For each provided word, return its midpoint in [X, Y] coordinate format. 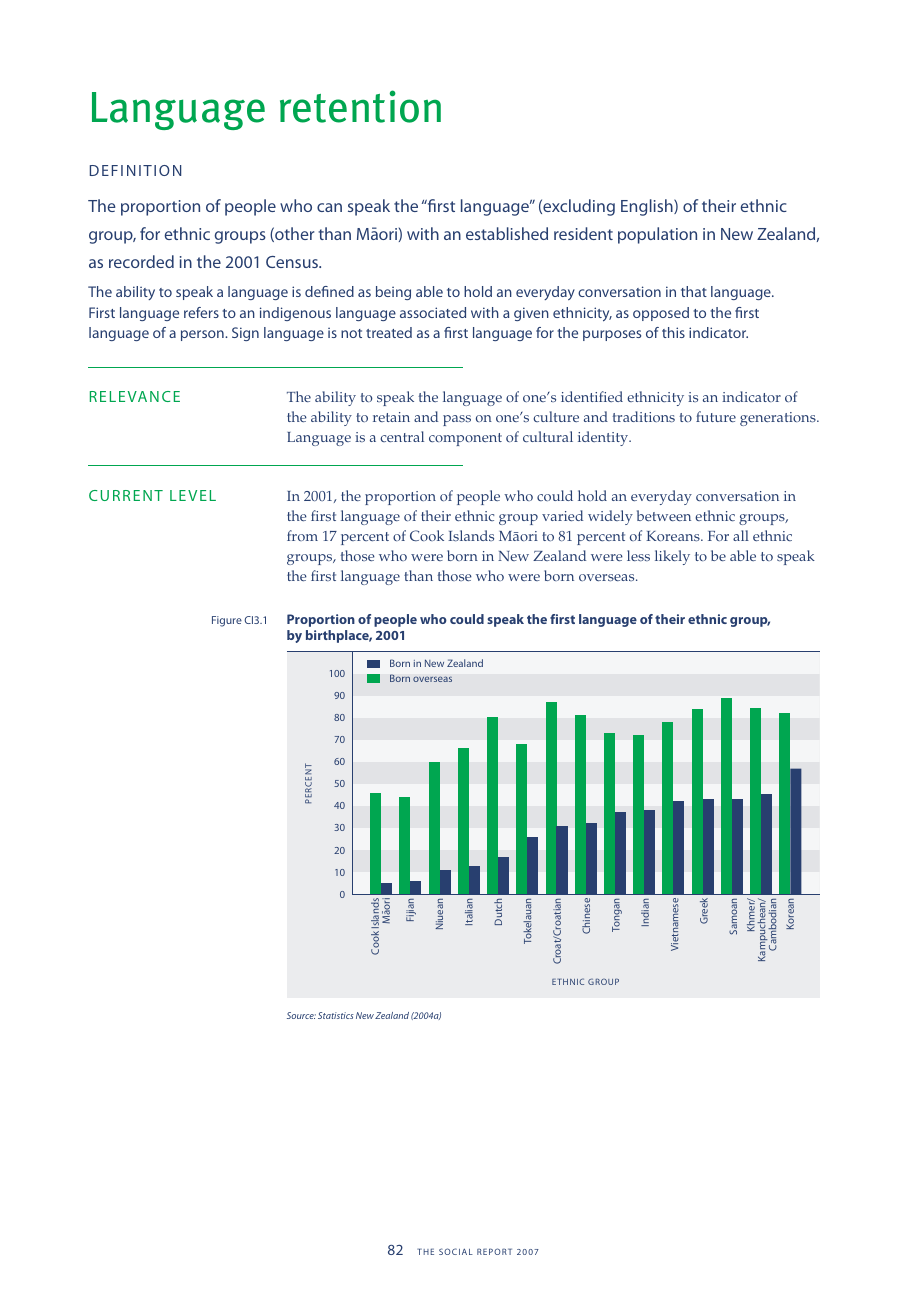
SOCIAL [456, 1251]
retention [360, 106]
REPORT [494, 1251]
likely [672, 557]
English [648, 207]
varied [562, 515]
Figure [227, 621]
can [329, 207]
